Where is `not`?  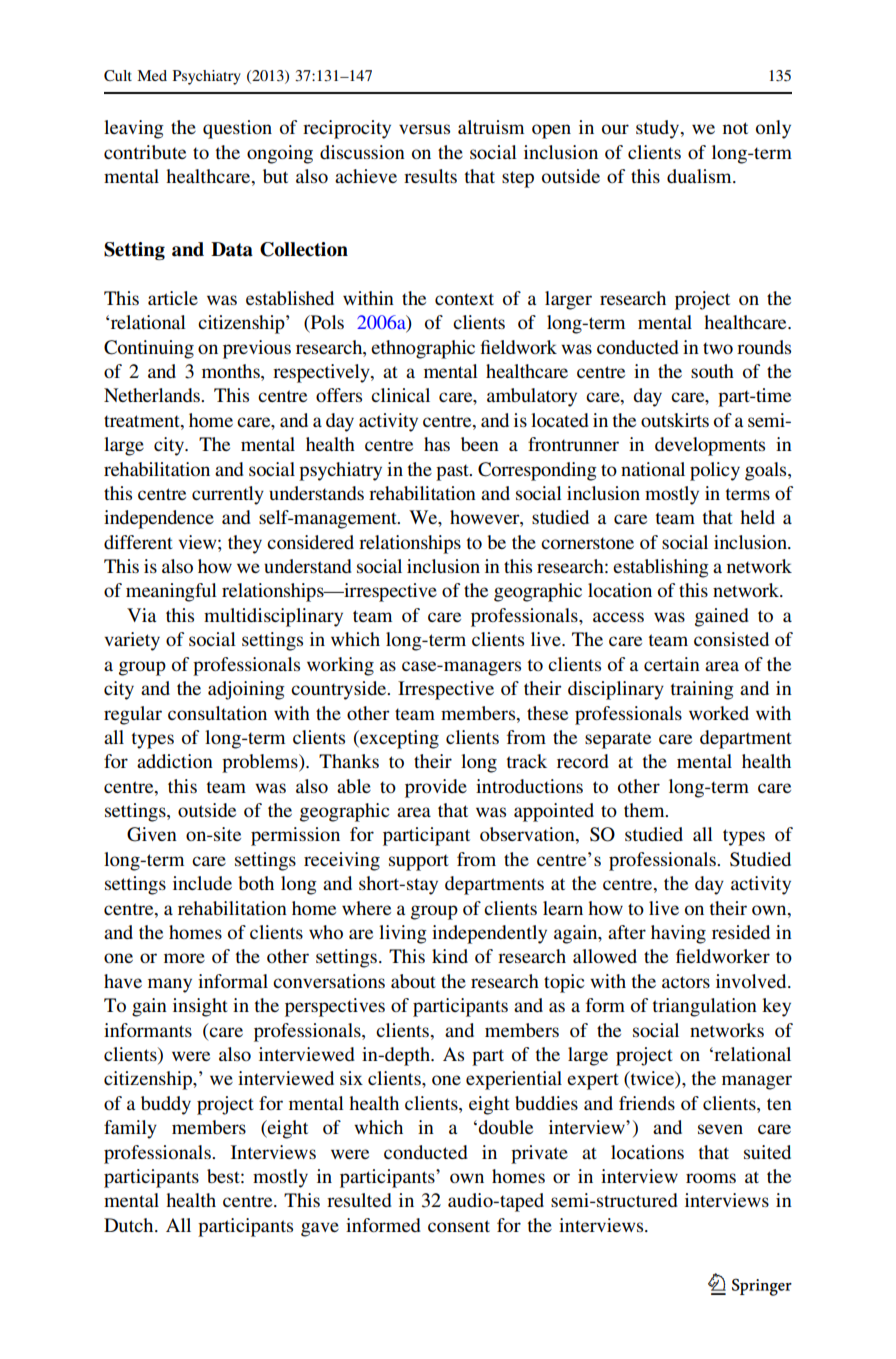
not is located at coordinates (735, 128).
